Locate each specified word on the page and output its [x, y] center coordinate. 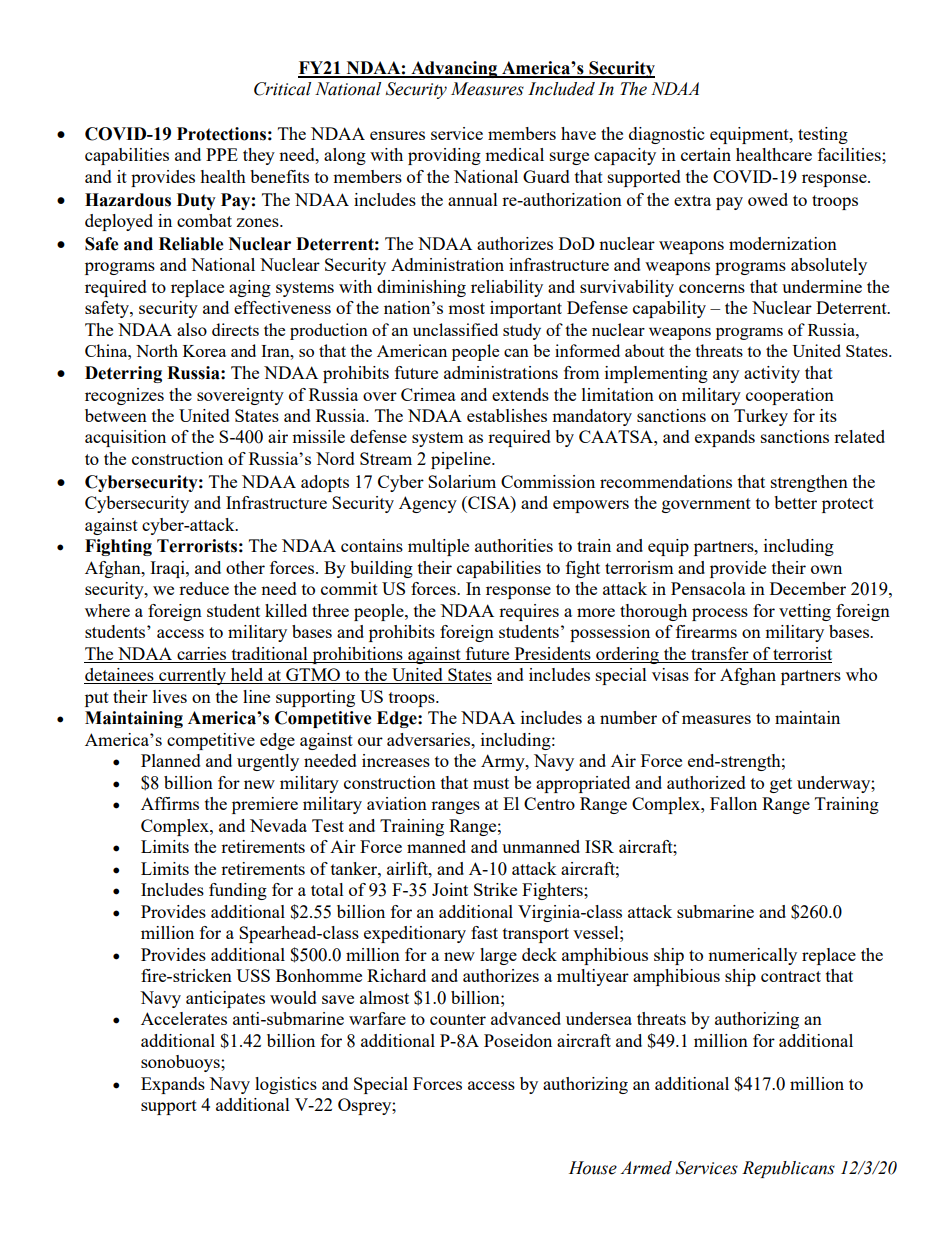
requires [529, 612]
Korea [204, 351]
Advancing [454, 69]
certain [706, 154]
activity [772, 374]
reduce [204, 588]
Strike [495, 889]
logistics [286, 1085]
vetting [805, 612]
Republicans [788, 1169]
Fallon [733, 803]
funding [238, 891]
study [522, 331]
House [593, 1168]
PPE [222, 154]
